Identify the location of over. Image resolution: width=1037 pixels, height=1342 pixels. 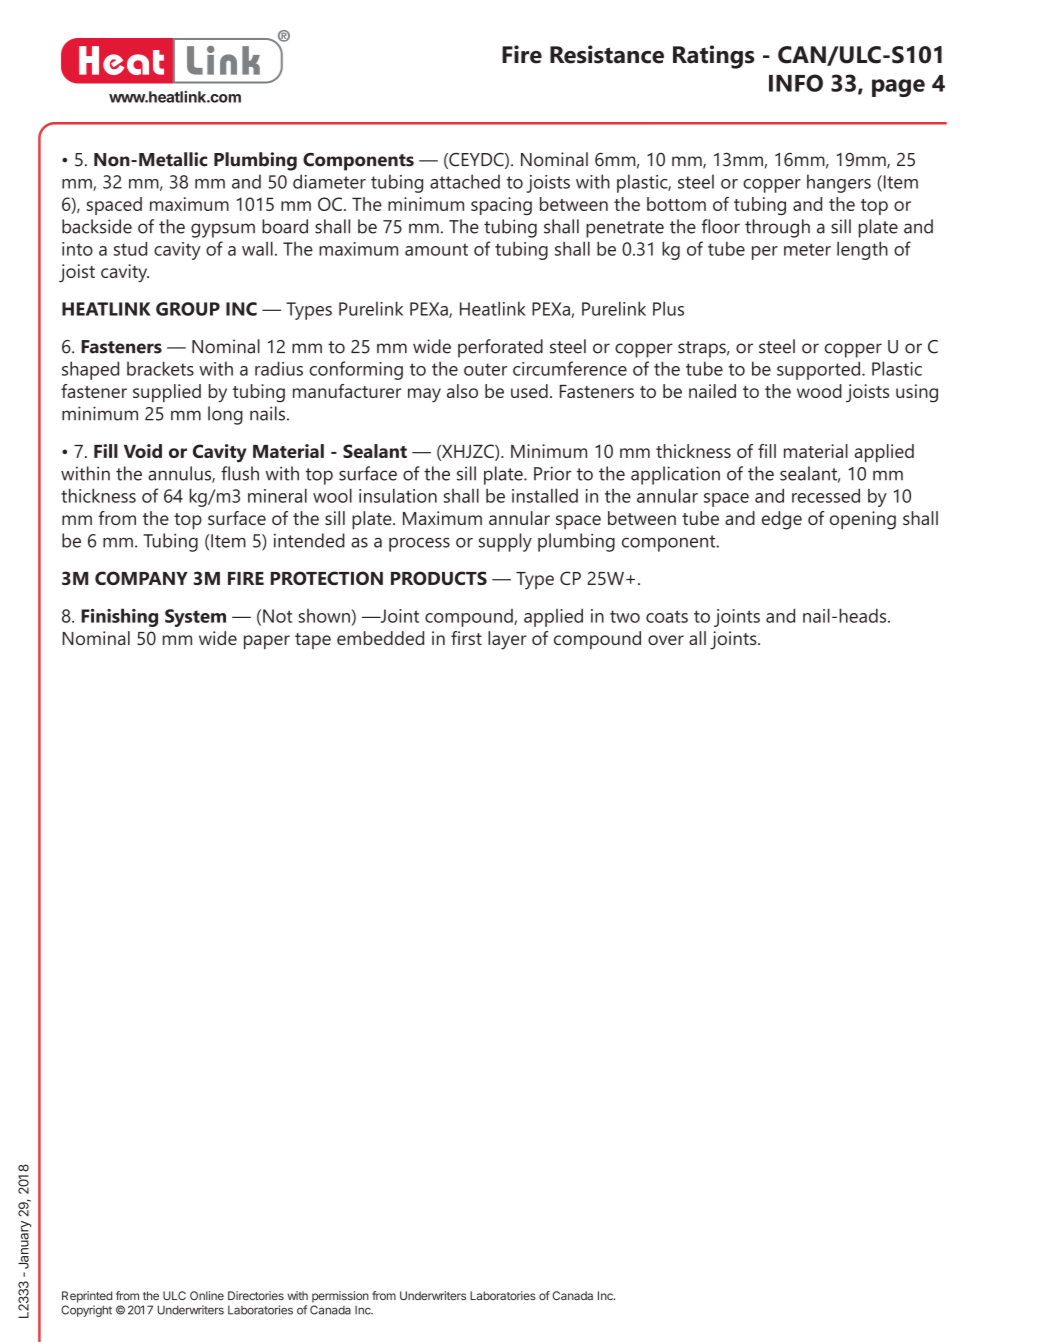
(666, 640).
